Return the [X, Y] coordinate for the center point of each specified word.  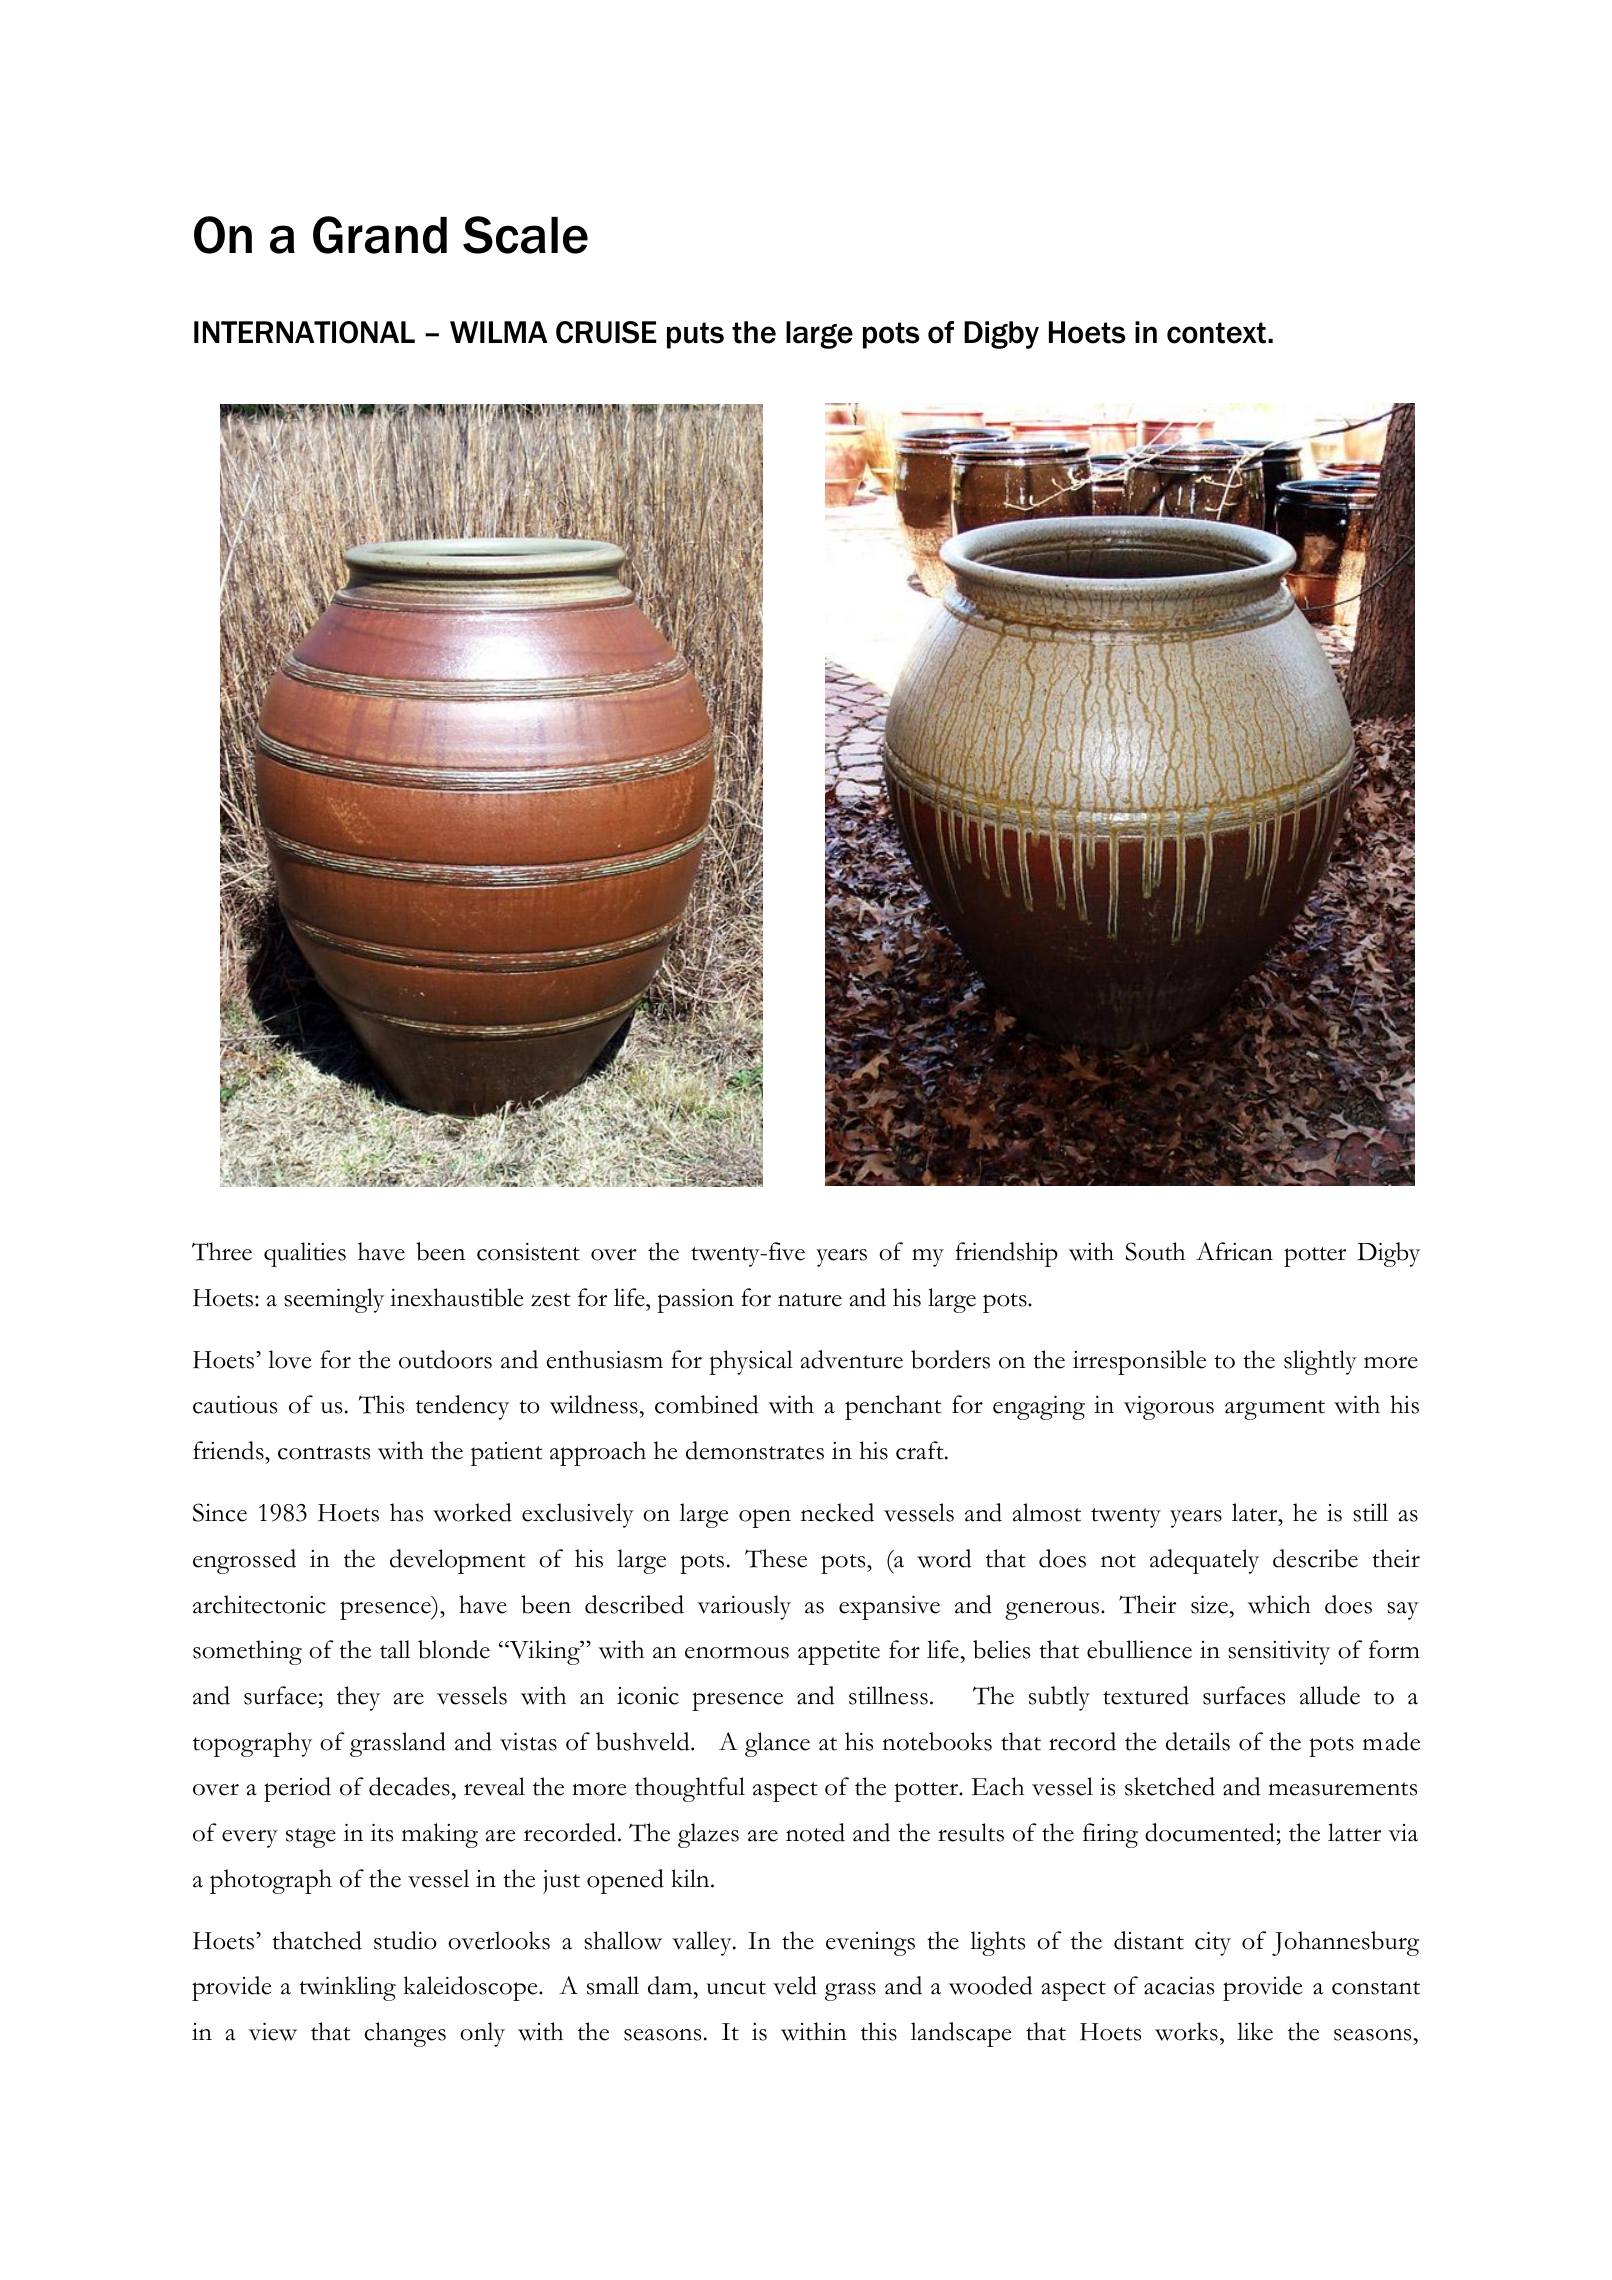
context [1216, 333]
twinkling [347, 1988]
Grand [380, 235]
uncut [736, 1988]
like [1255, 2031]
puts [695, 335]
